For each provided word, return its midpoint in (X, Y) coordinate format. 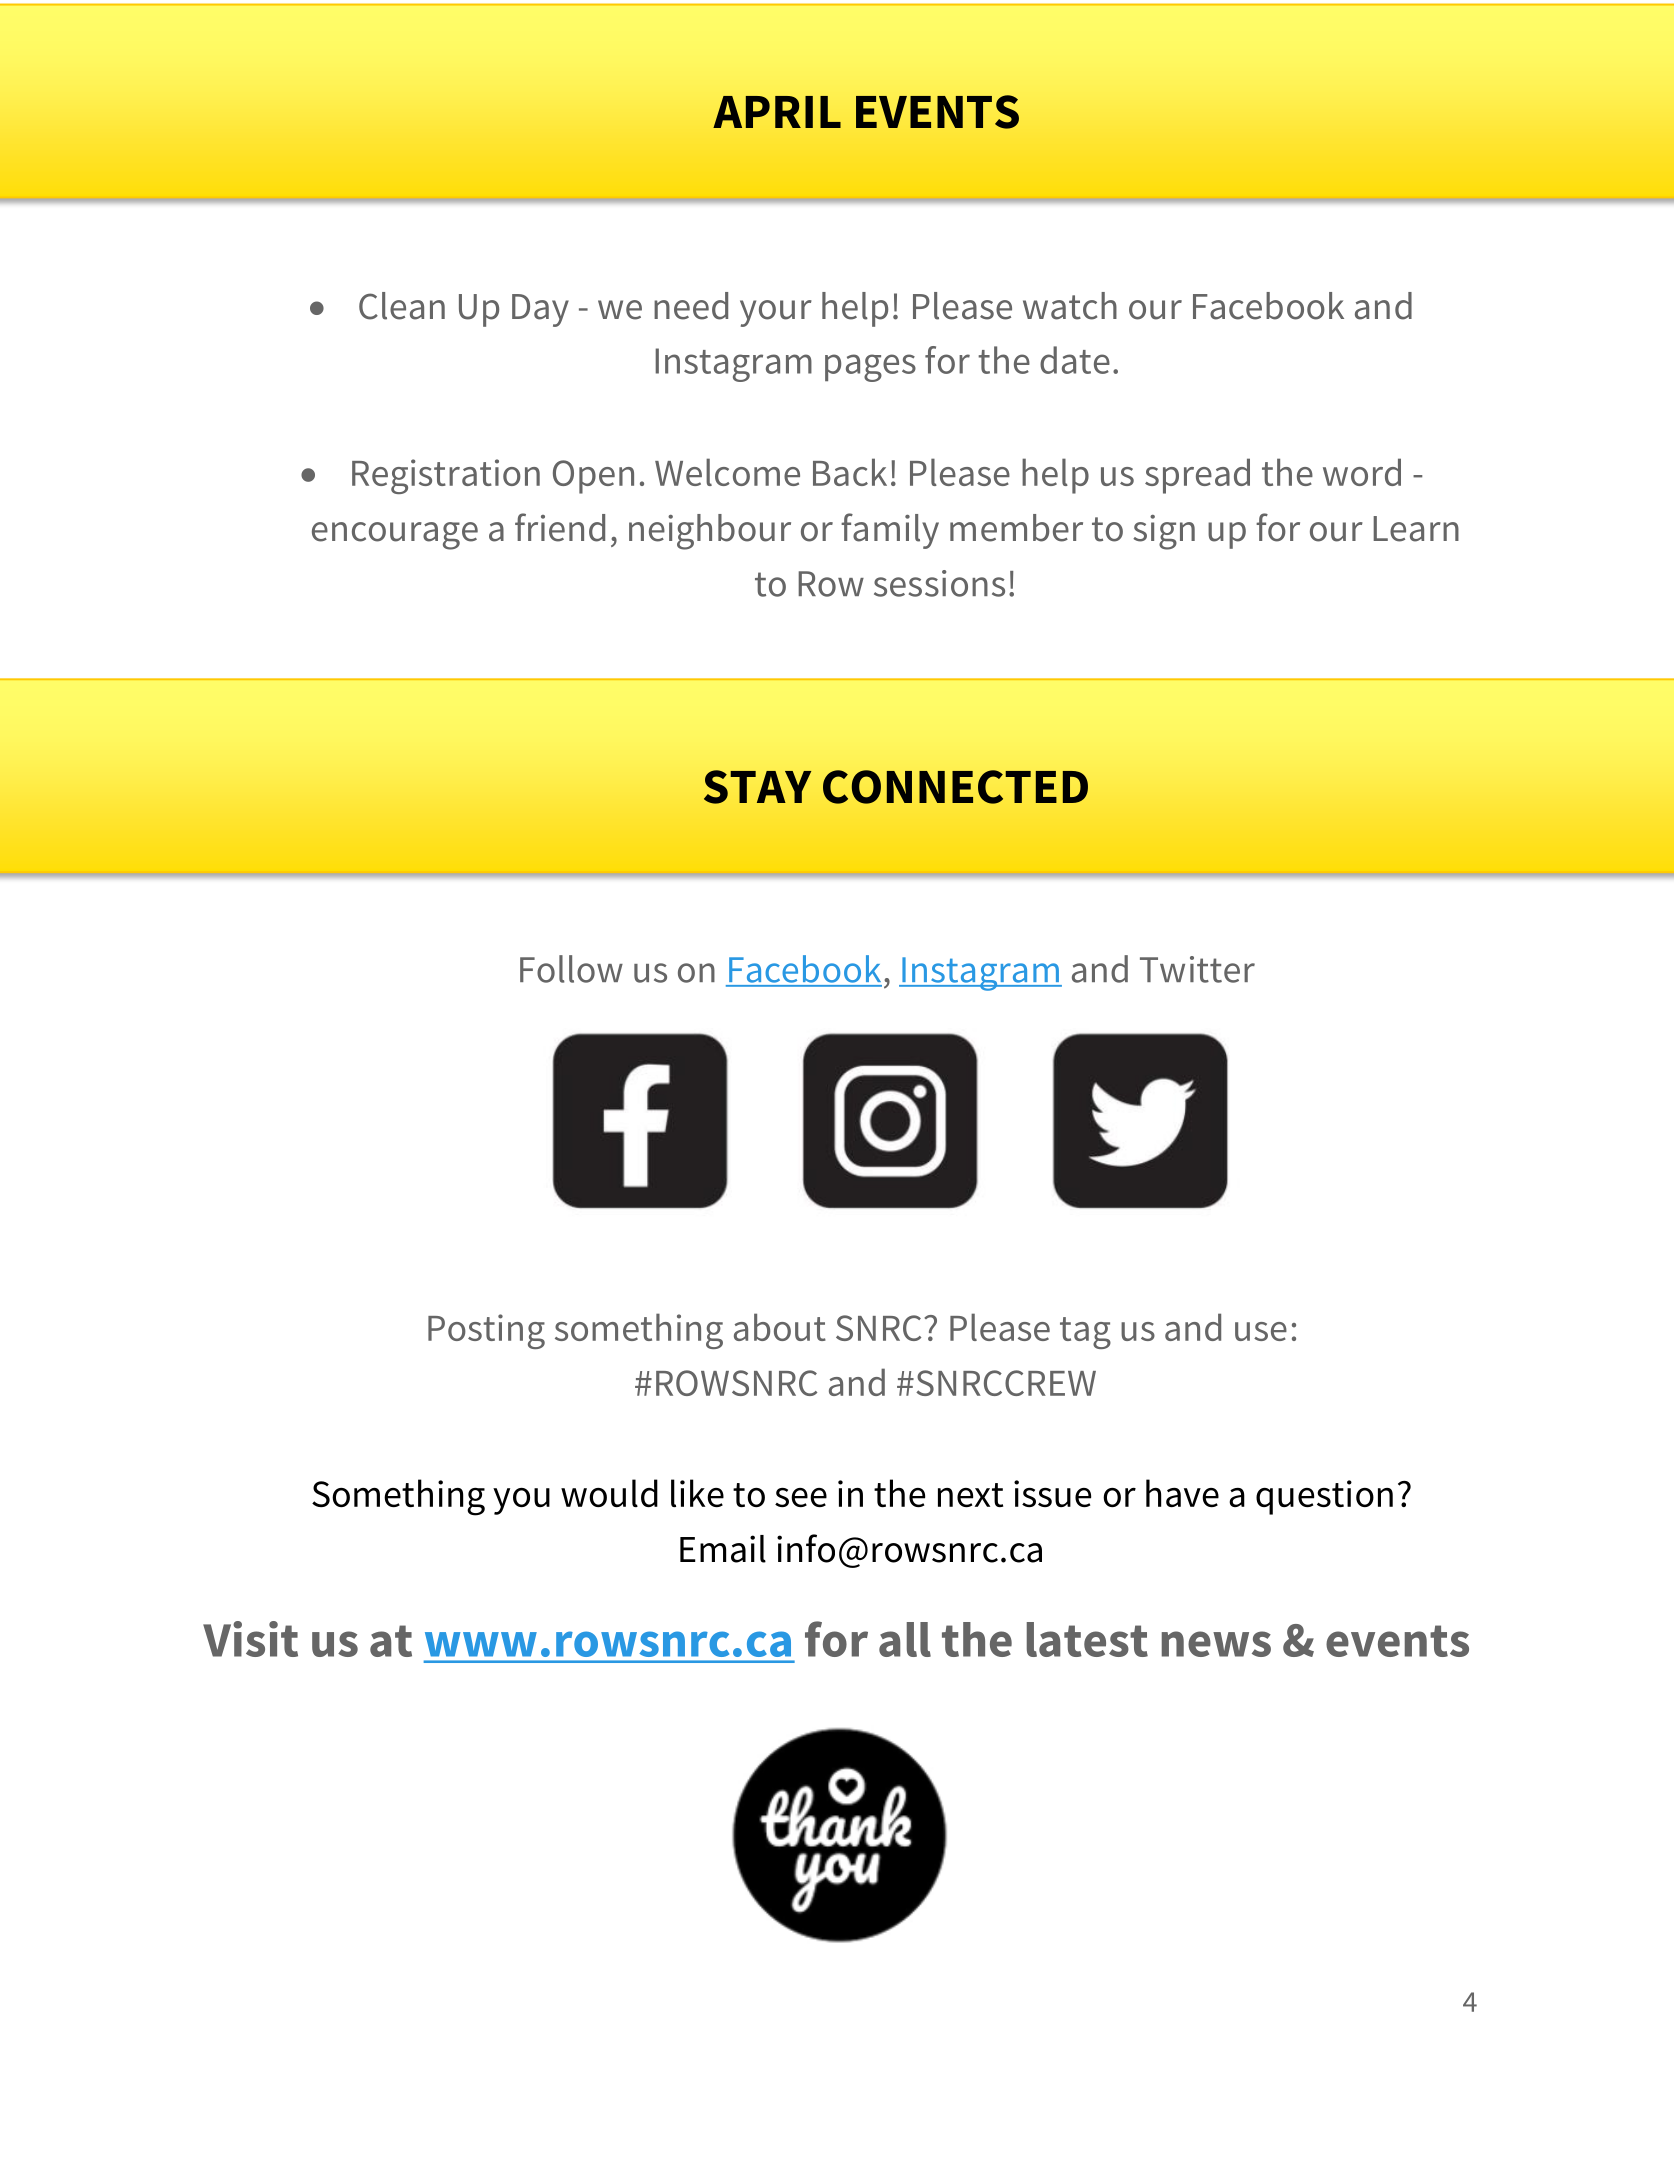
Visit (250, 1639)
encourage (395, 536)
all (905, 1639)
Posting (486, 1331)
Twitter (1197, 969)
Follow (571, 969)
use (1261, 1331)
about (780, 1327)
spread (1197, 476)
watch (1070, 306)
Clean (402, 306)
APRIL (777, 112)
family (890, 531)
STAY (757, 787)
